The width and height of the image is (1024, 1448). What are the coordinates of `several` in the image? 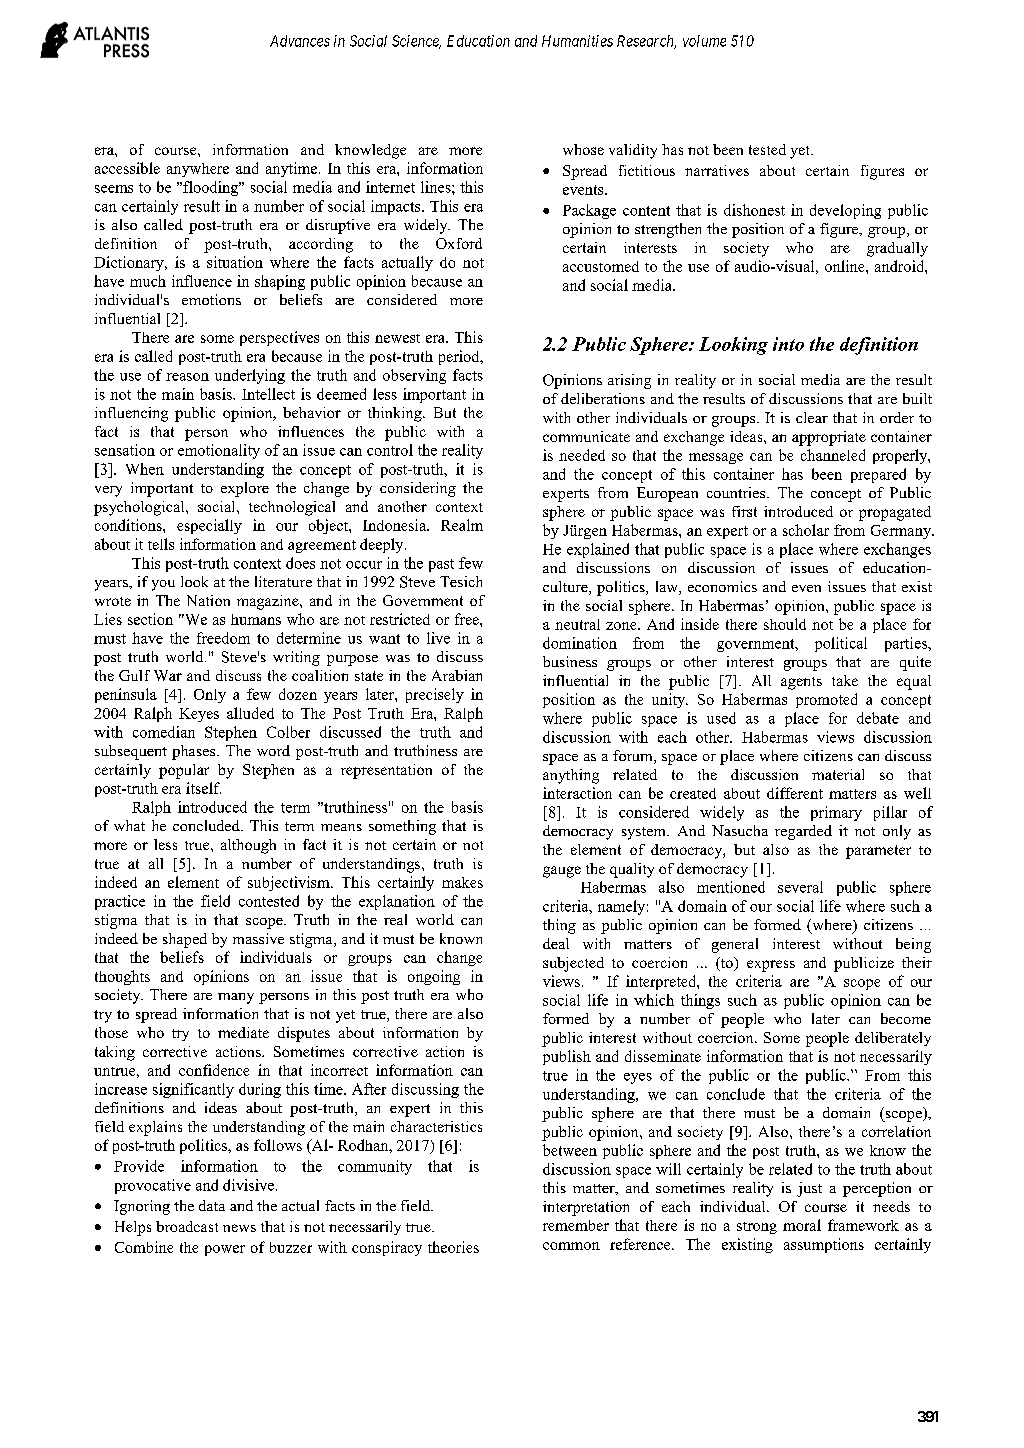 It's located at (800, 887).
